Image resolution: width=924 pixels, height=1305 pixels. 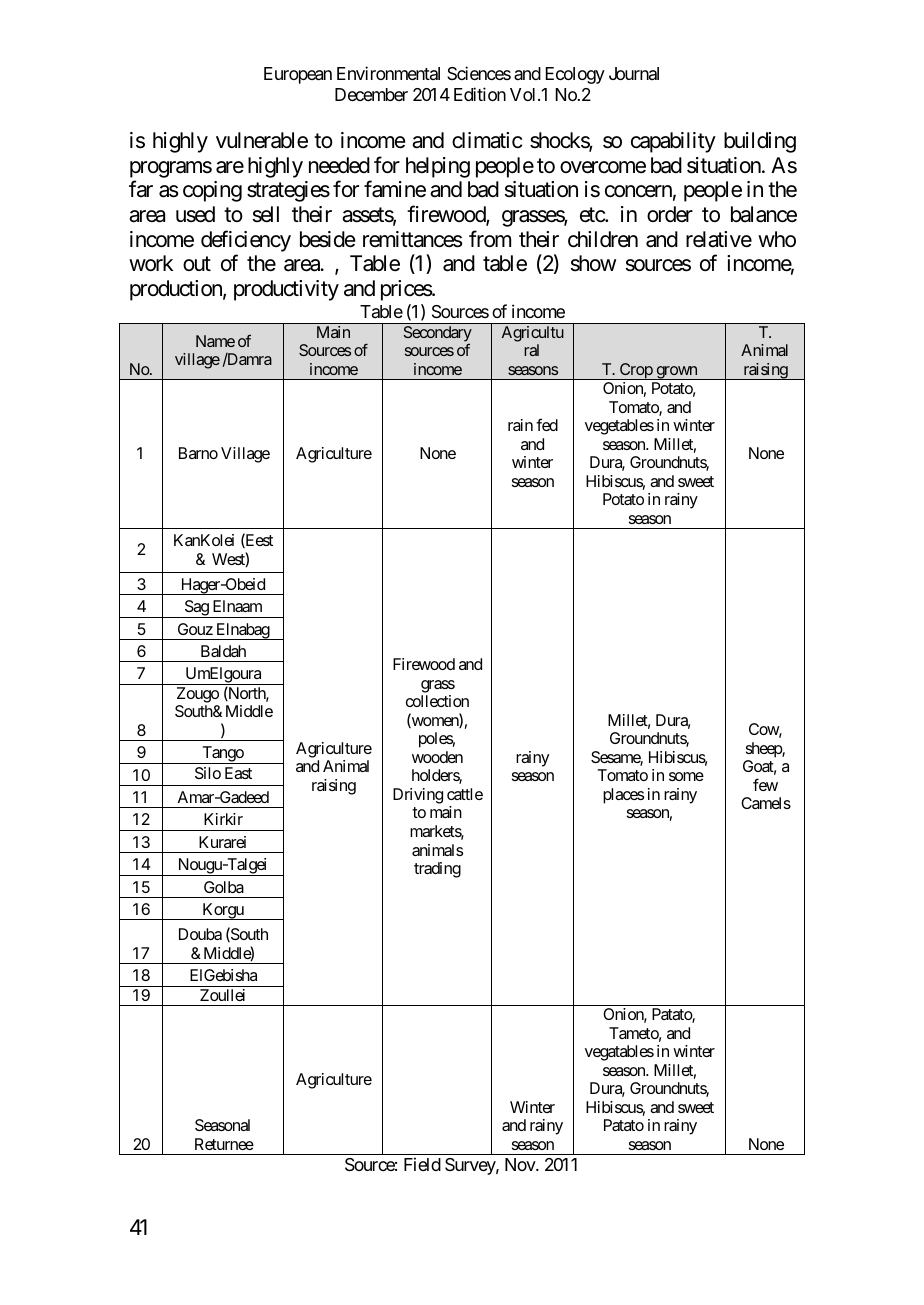 What do you see at coordinates (531, 350) in the screenshot?
I see `ral` at bounding box center [531, 350].
